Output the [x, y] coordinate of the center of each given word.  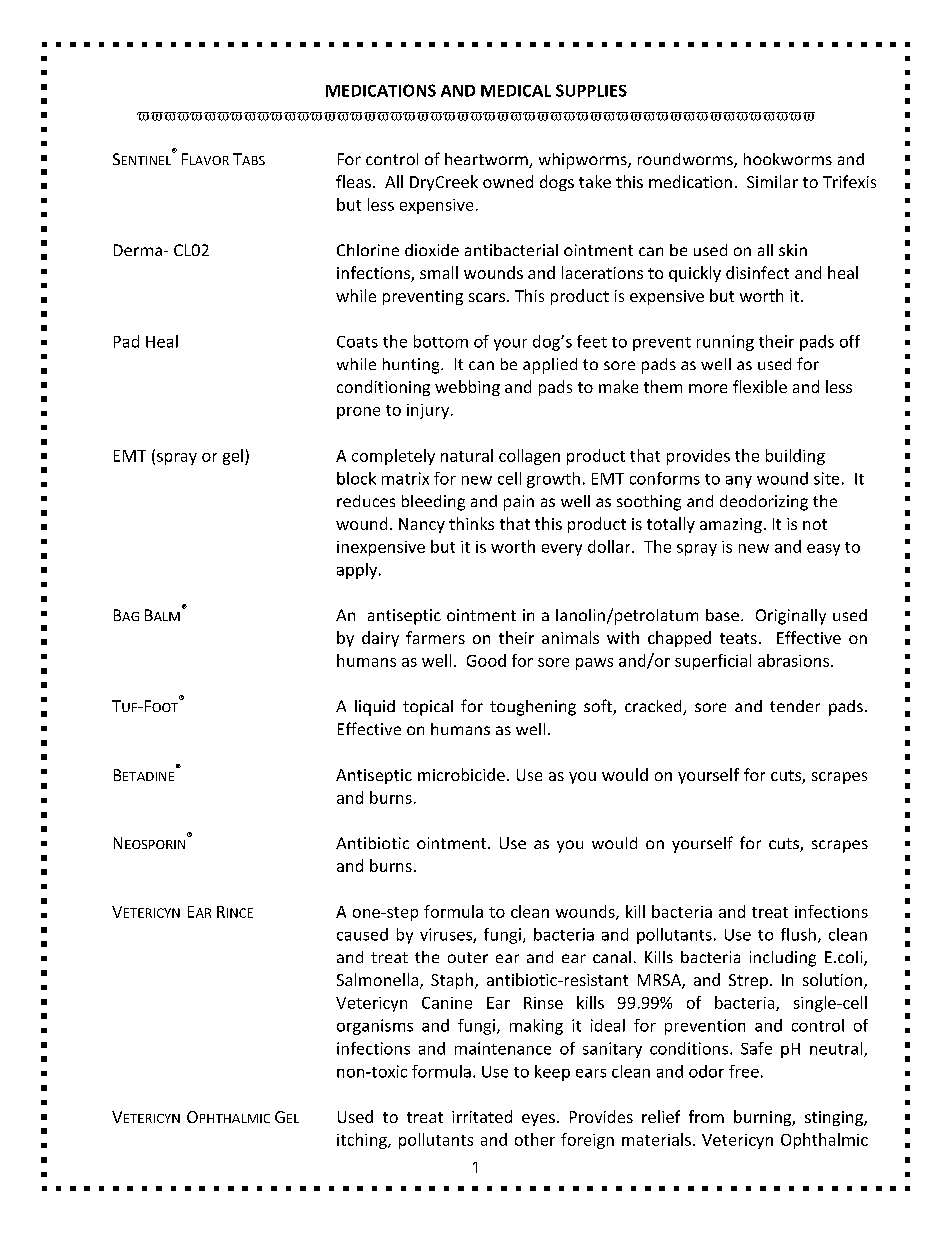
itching [363, 1141]
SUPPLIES [591, 90]
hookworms [788, 159]
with [623, 637]
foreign [587, 1141]
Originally [791, 617]
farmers [435, 637]
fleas [353, 181]
